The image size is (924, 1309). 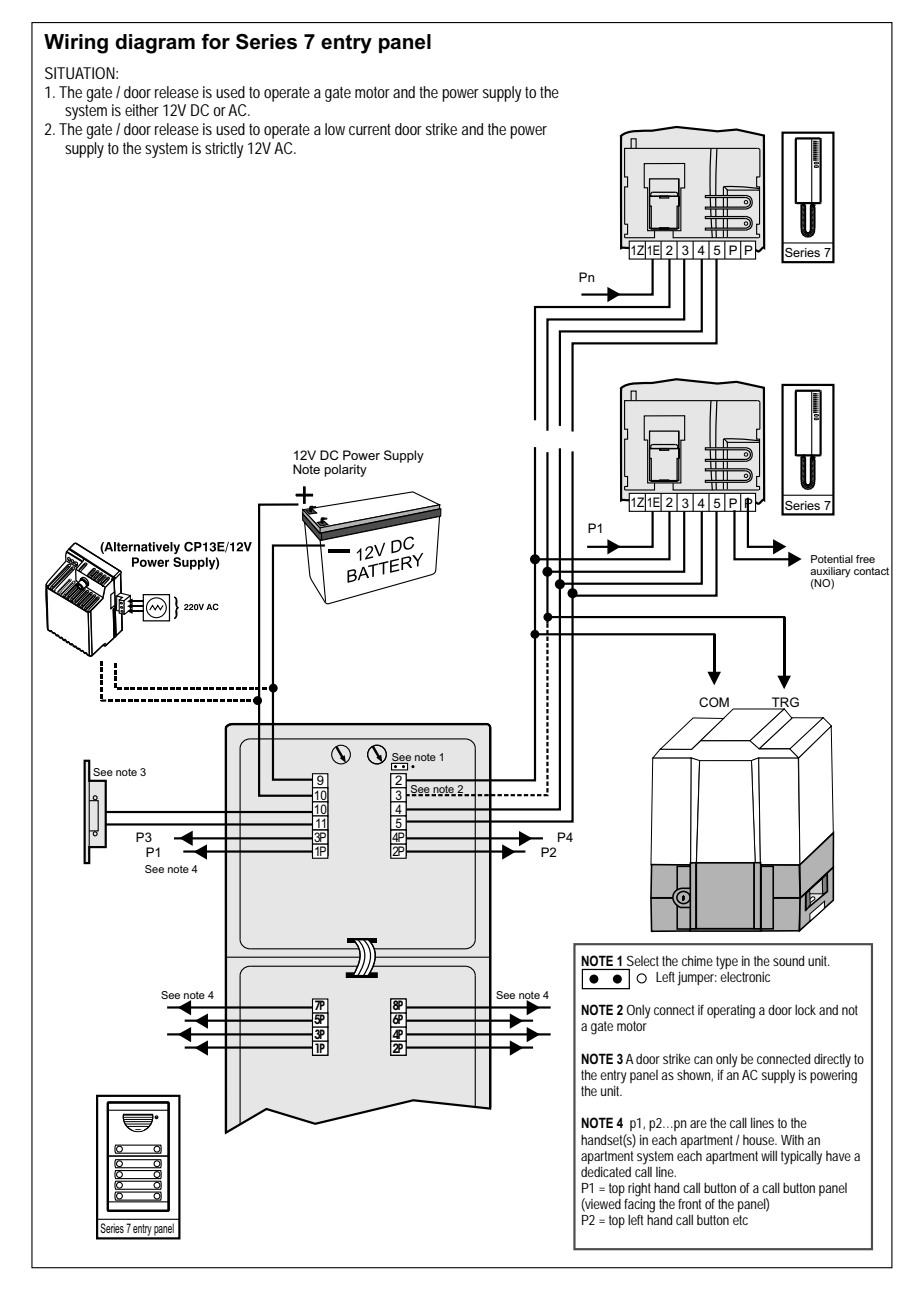 I want to click on TRG, so click(x=784, y=703).
